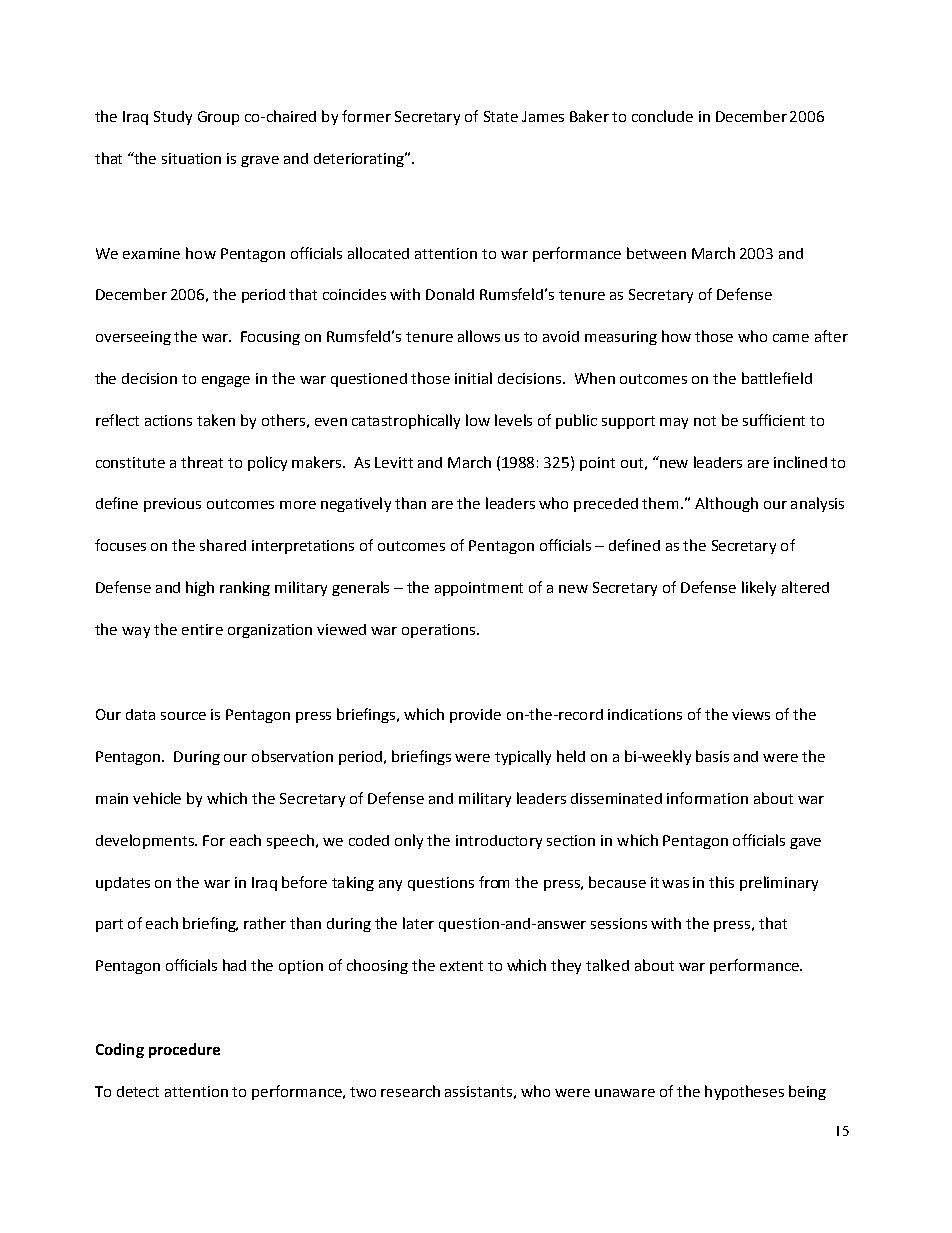 This document has width=952, height=1233. I want to click on likely, so click(759, 588).
